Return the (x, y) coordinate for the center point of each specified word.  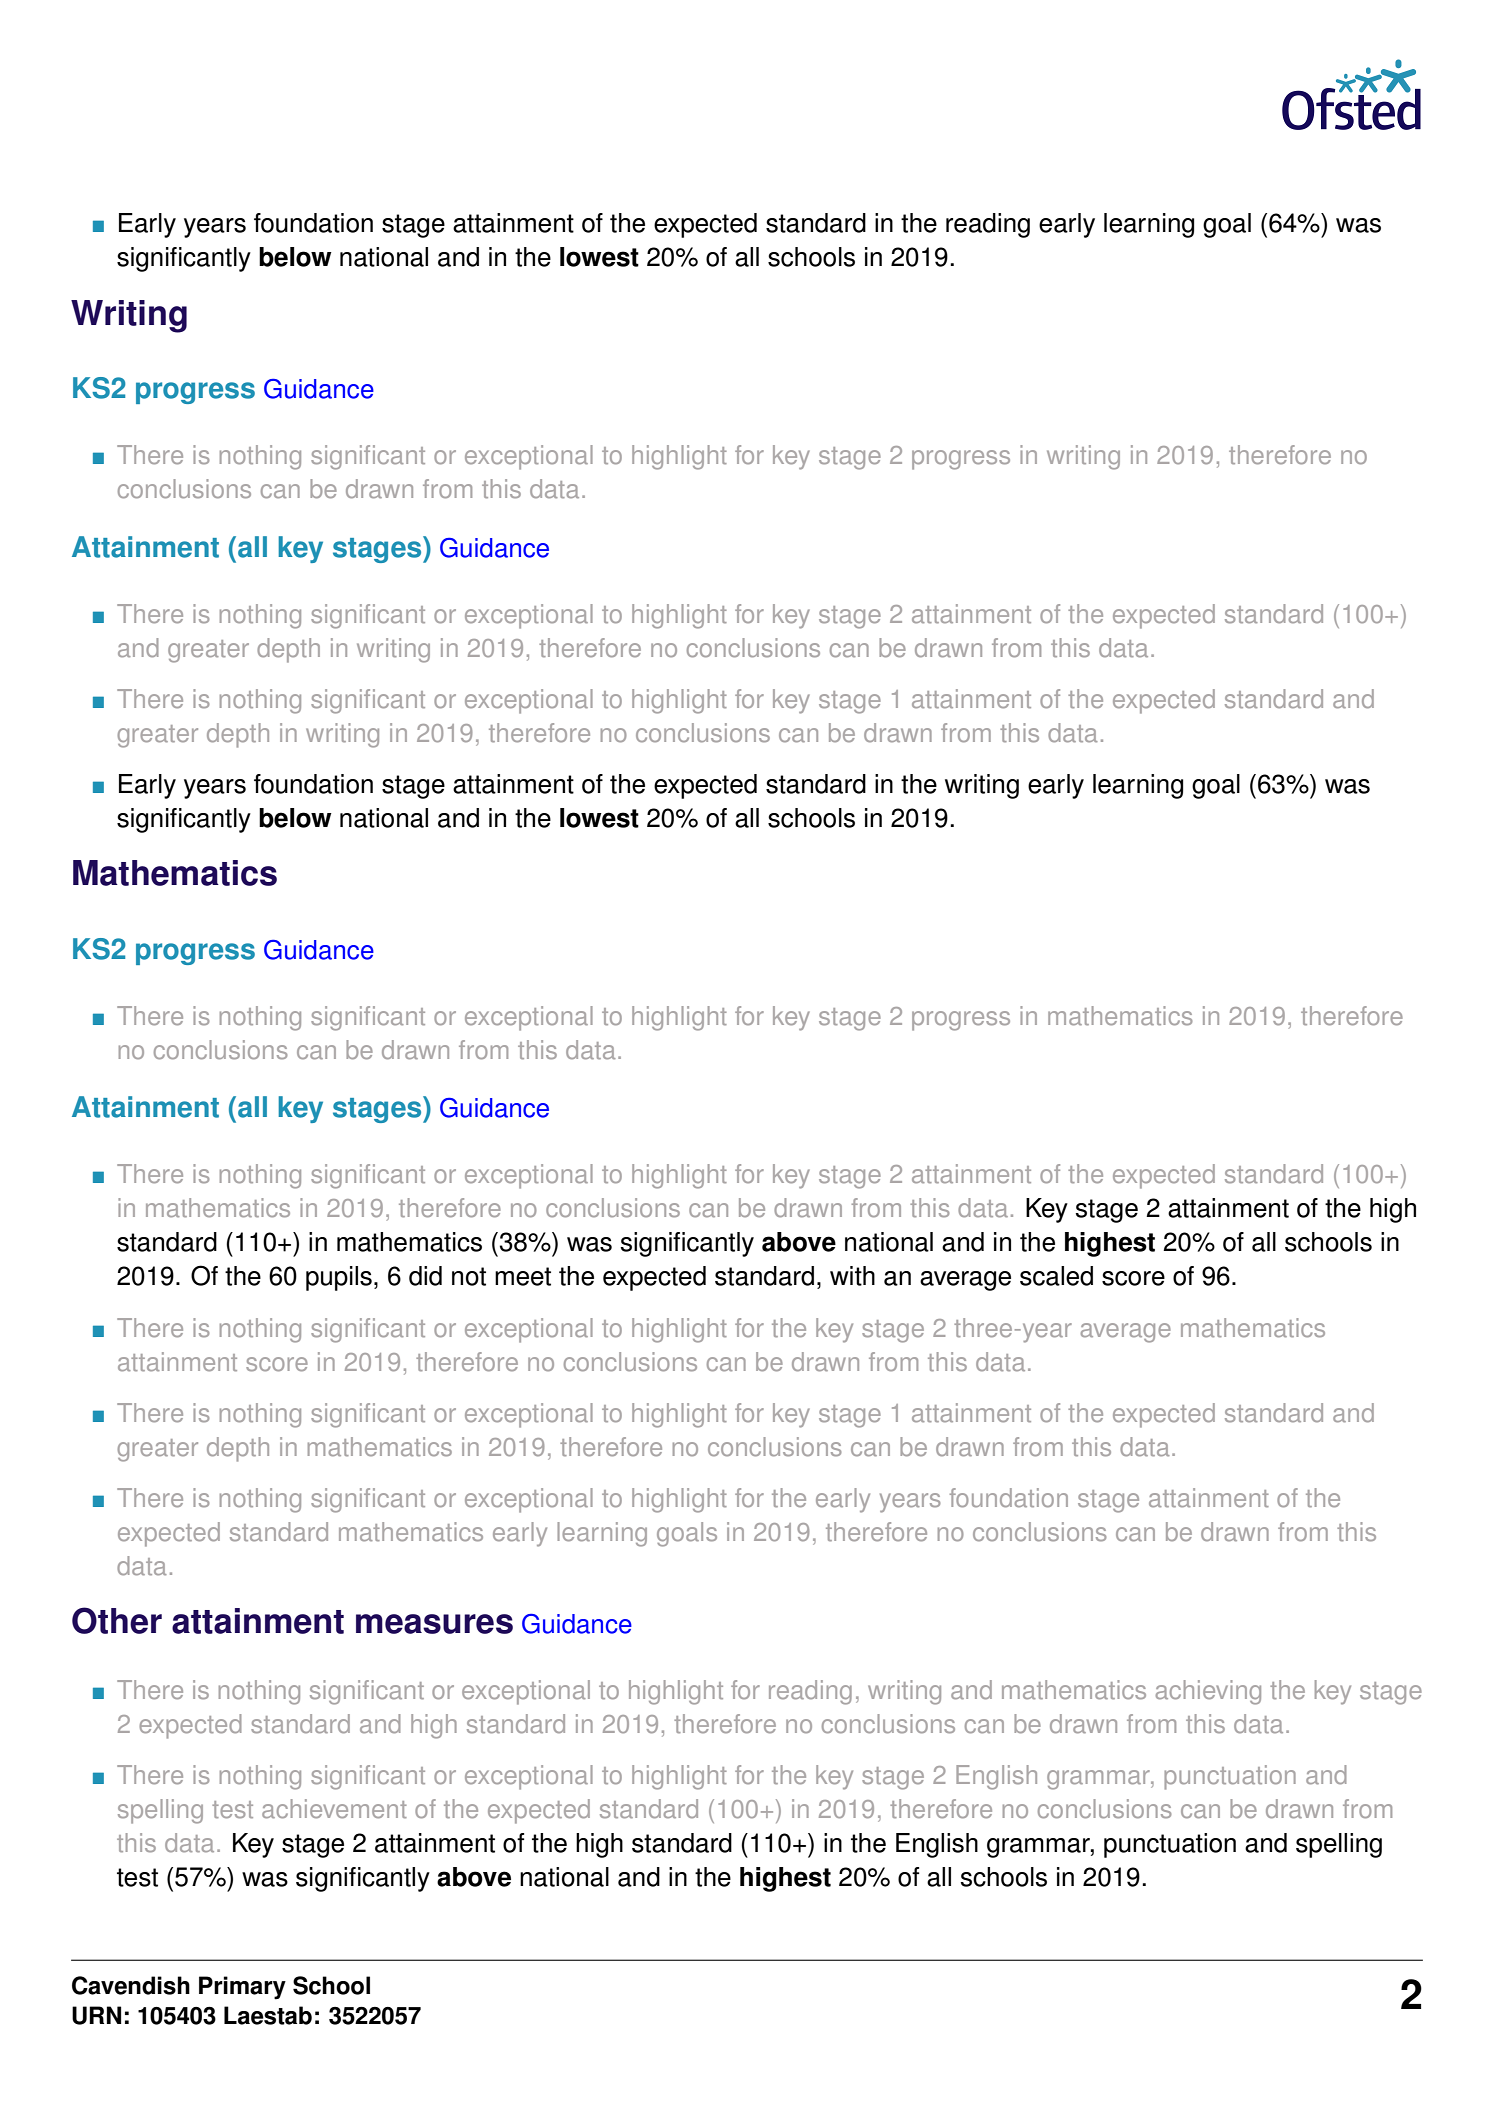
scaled (1056, 1276)
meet (523, 1276)
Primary (242, 1988)
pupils (339, 1278)
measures (434, 1624)
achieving (1208, 1692)
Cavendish (131, 1985)
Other (117, 1620)
